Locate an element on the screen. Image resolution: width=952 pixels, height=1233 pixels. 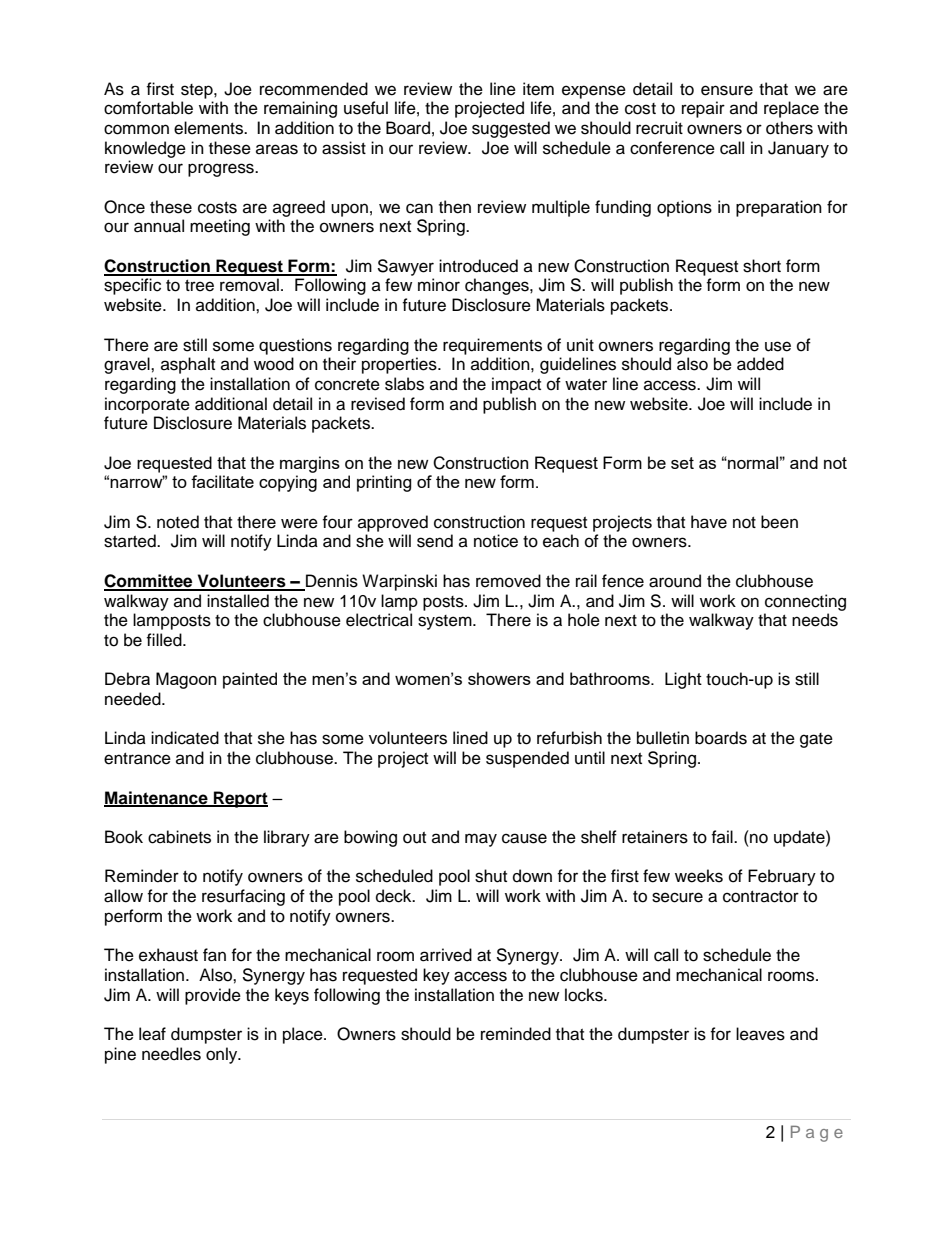
installed is located at coordinates (238, 601).
